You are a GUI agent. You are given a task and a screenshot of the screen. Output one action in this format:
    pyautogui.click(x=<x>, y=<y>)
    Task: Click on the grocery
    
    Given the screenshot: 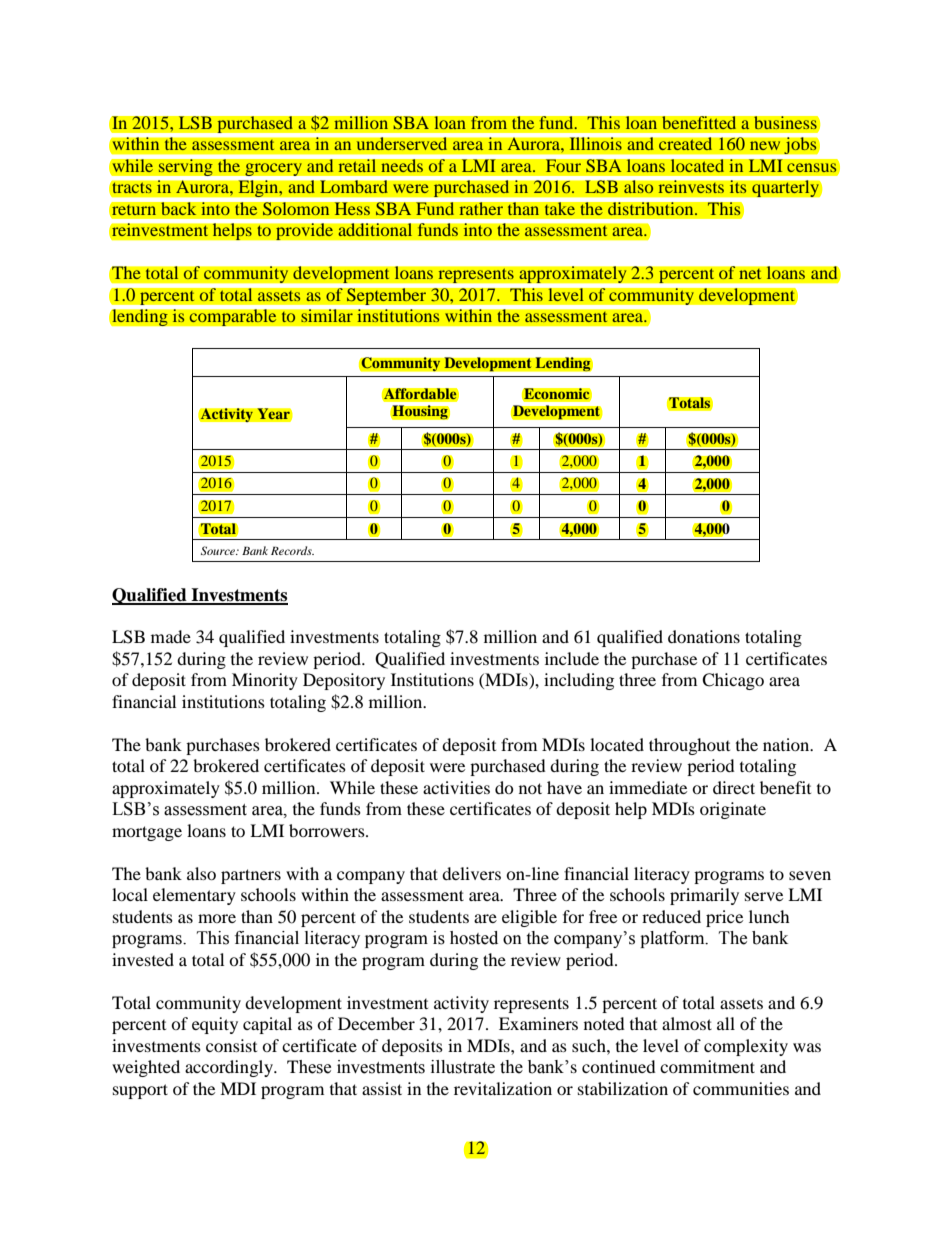 What is the action you would take?
    pyautogui.click(x=273, y=169)
